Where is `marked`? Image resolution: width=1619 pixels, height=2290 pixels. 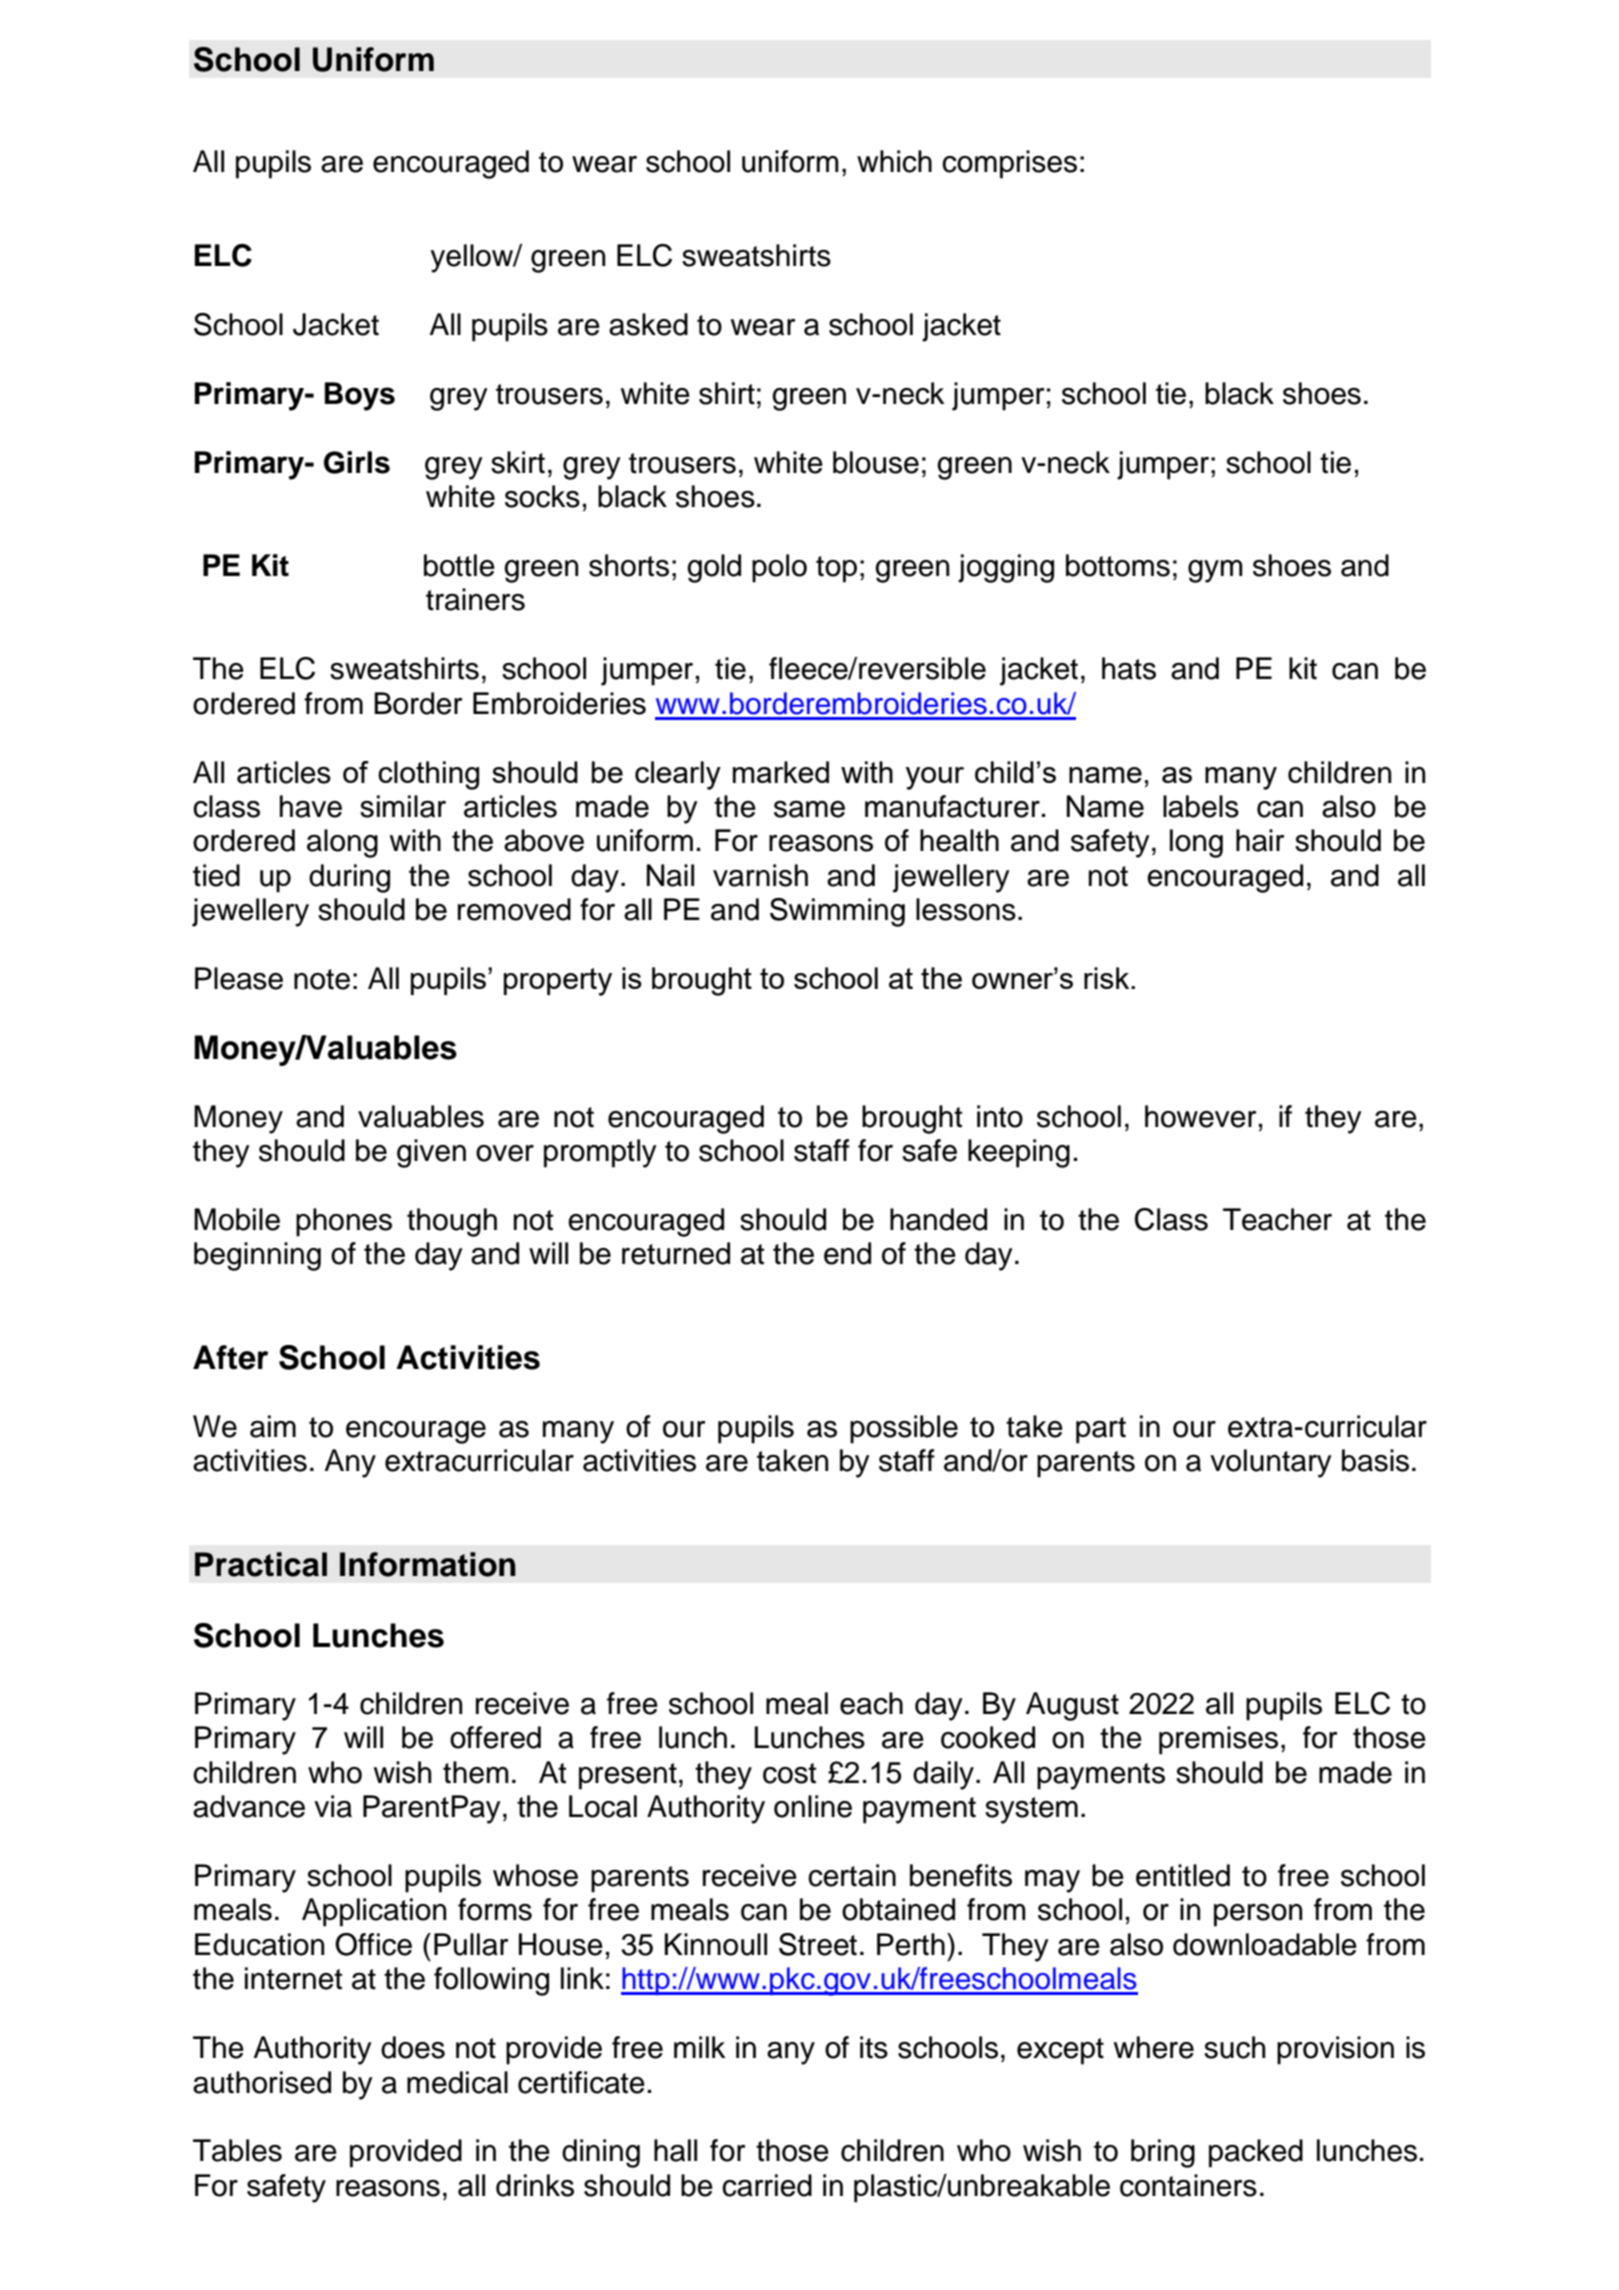
marked is located at coordinates (781, 772).
